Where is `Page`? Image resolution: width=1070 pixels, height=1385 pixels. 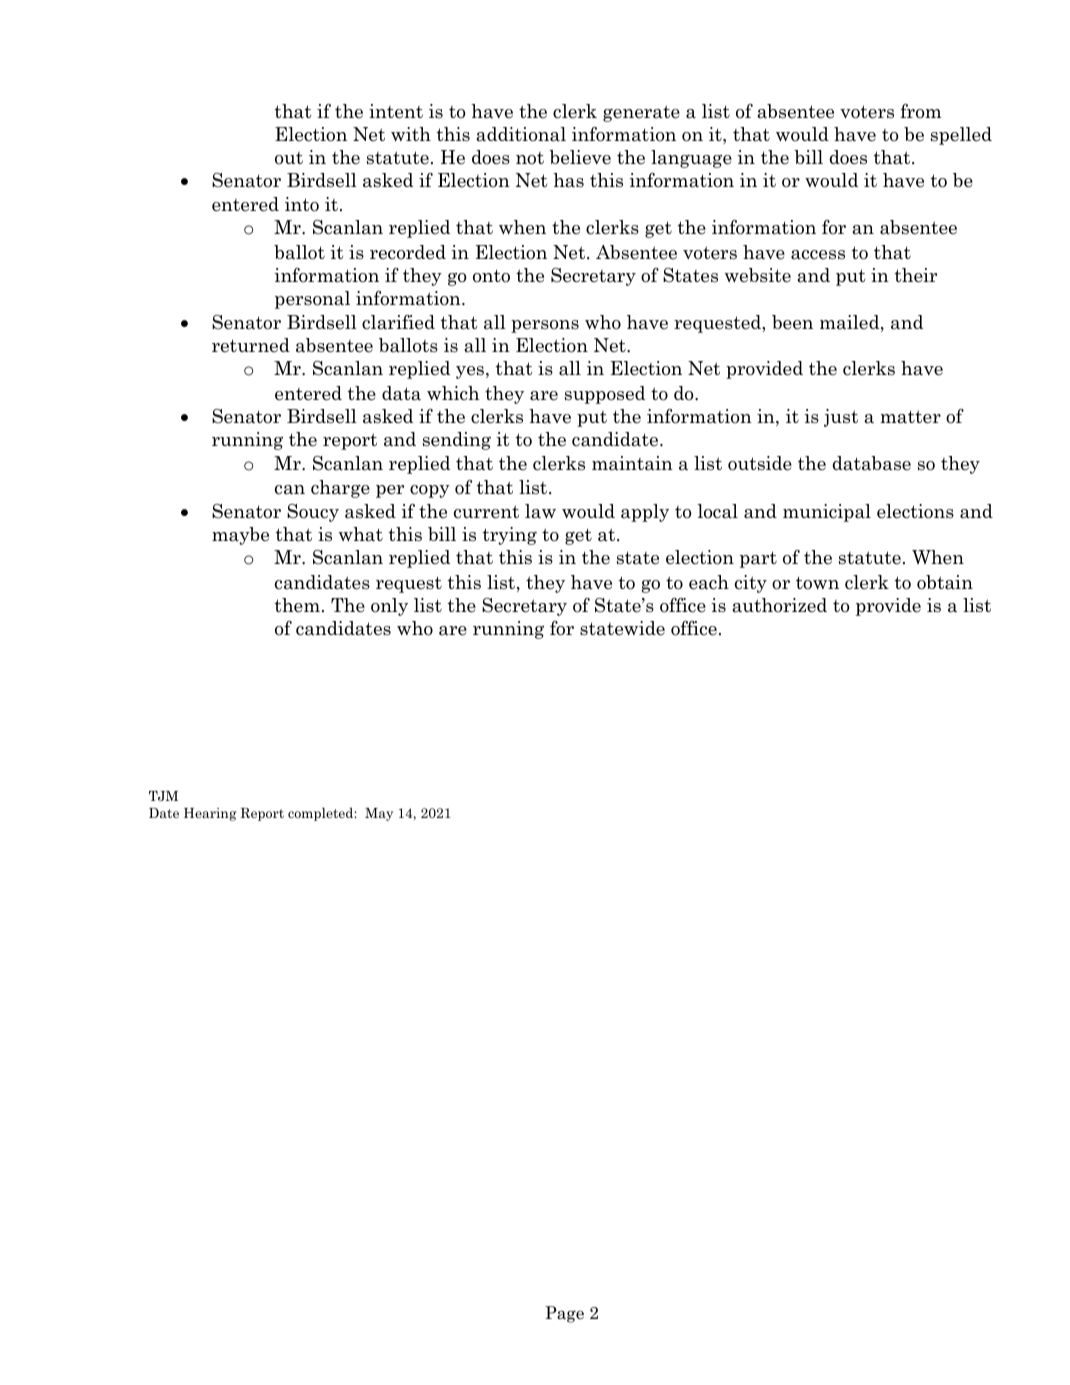 Page is located at coordinates (564, 1314).
